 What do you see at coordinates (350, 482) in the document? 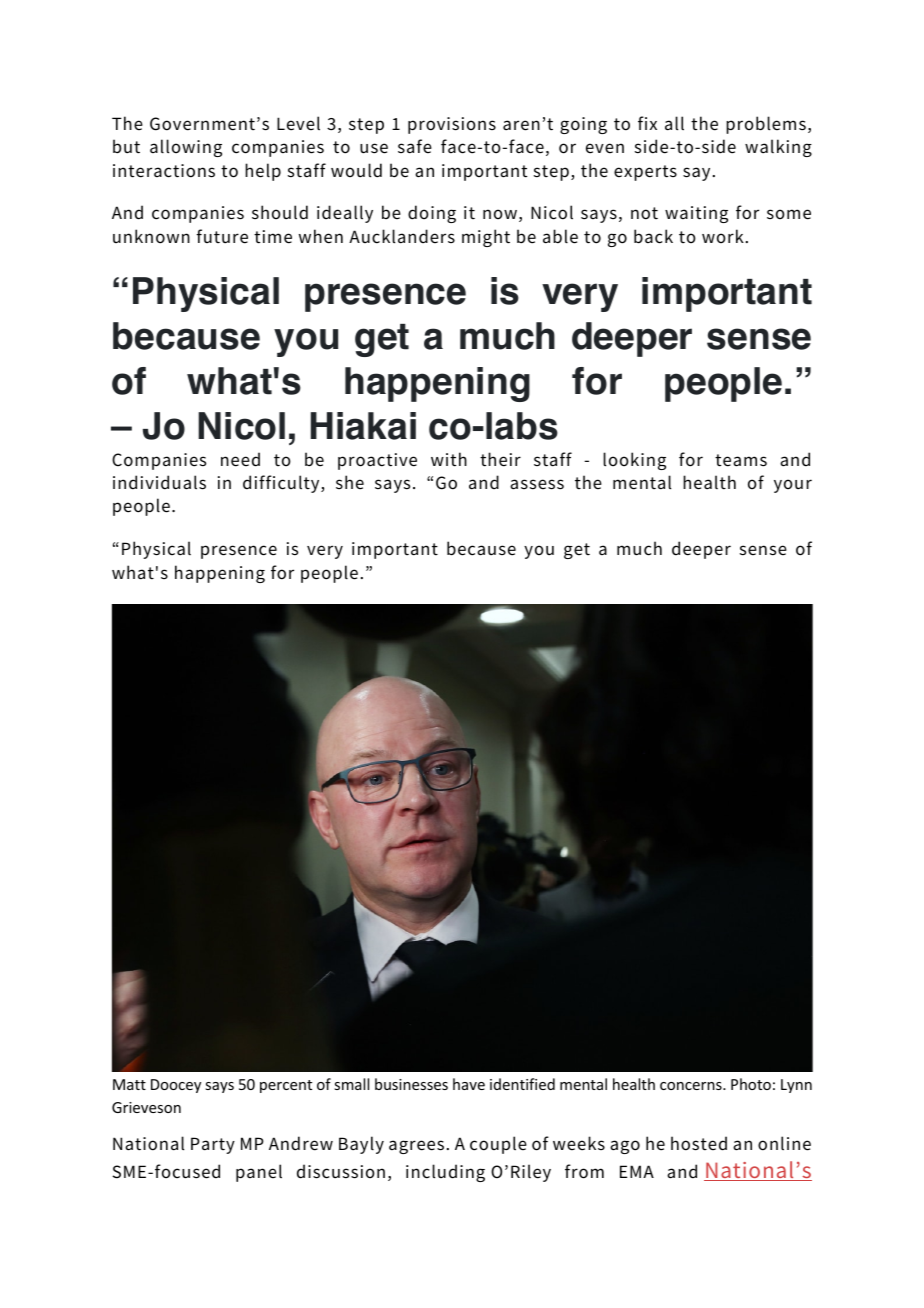
I see `she` at bounding box center [350, 482].
